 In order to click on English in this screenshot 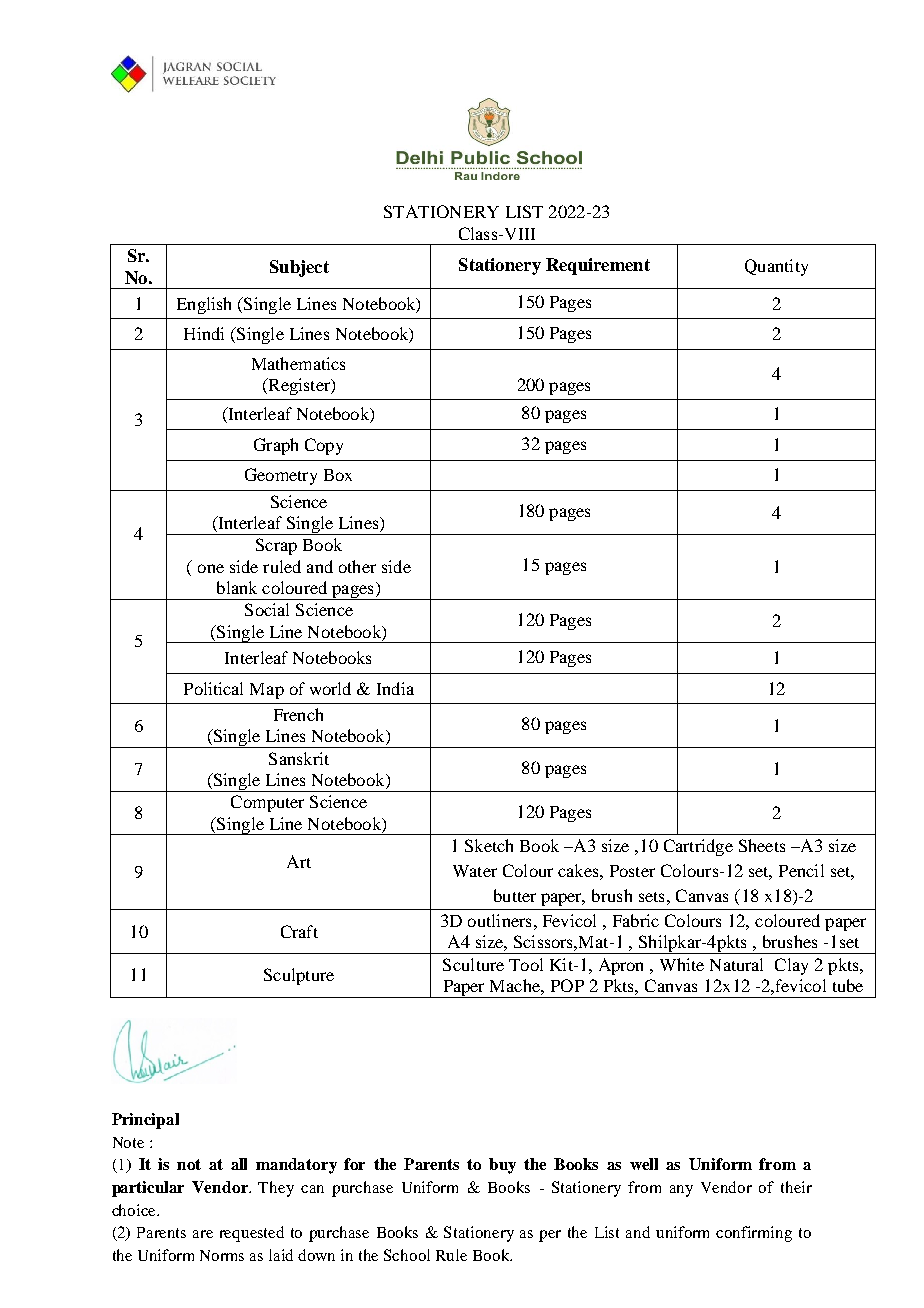, I will do `click(204, 305)`.
